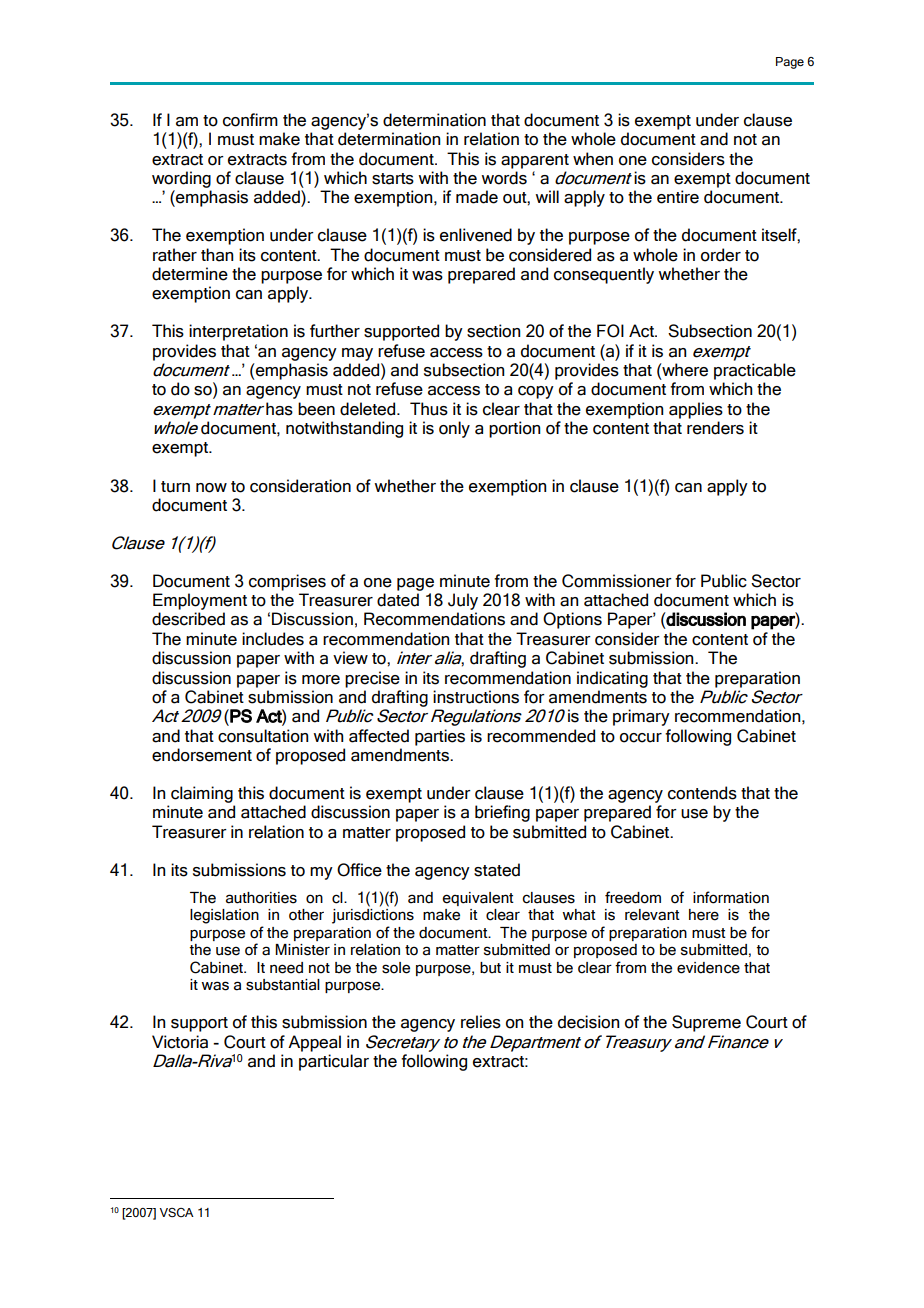 The width and height of the screenshot is (924, 1308). I want to click on relies, so click(481, 1022).
